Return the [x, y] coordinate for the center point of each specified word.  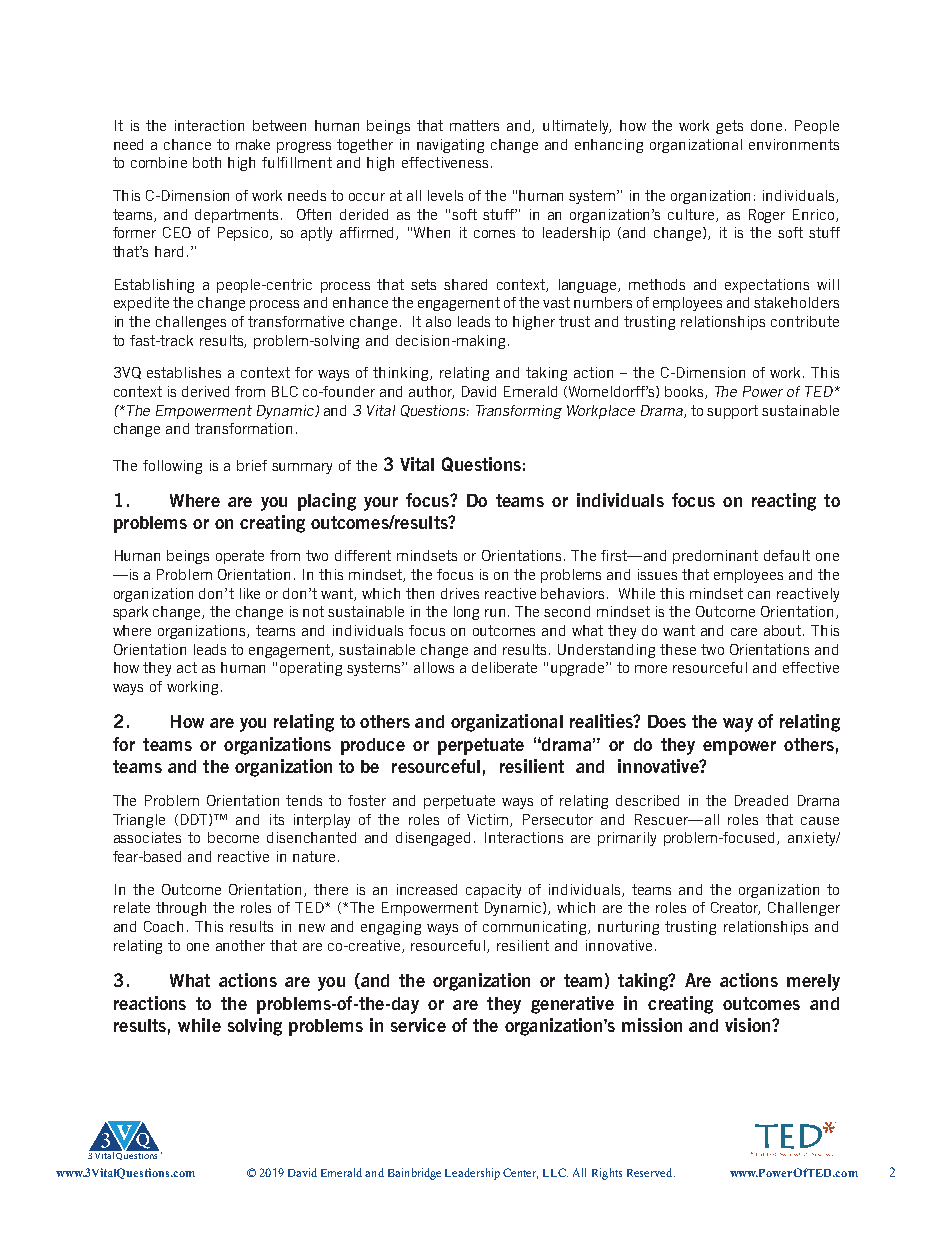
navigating [450, 146]
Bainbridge [414, 1174]
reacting [784, 502]
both [207, 162]
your [381, 504]
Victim [489, 820]
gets [729, 127]
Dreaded [761, 800]
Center [520, 1173]
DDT [195, 820]
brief [252, 465]
